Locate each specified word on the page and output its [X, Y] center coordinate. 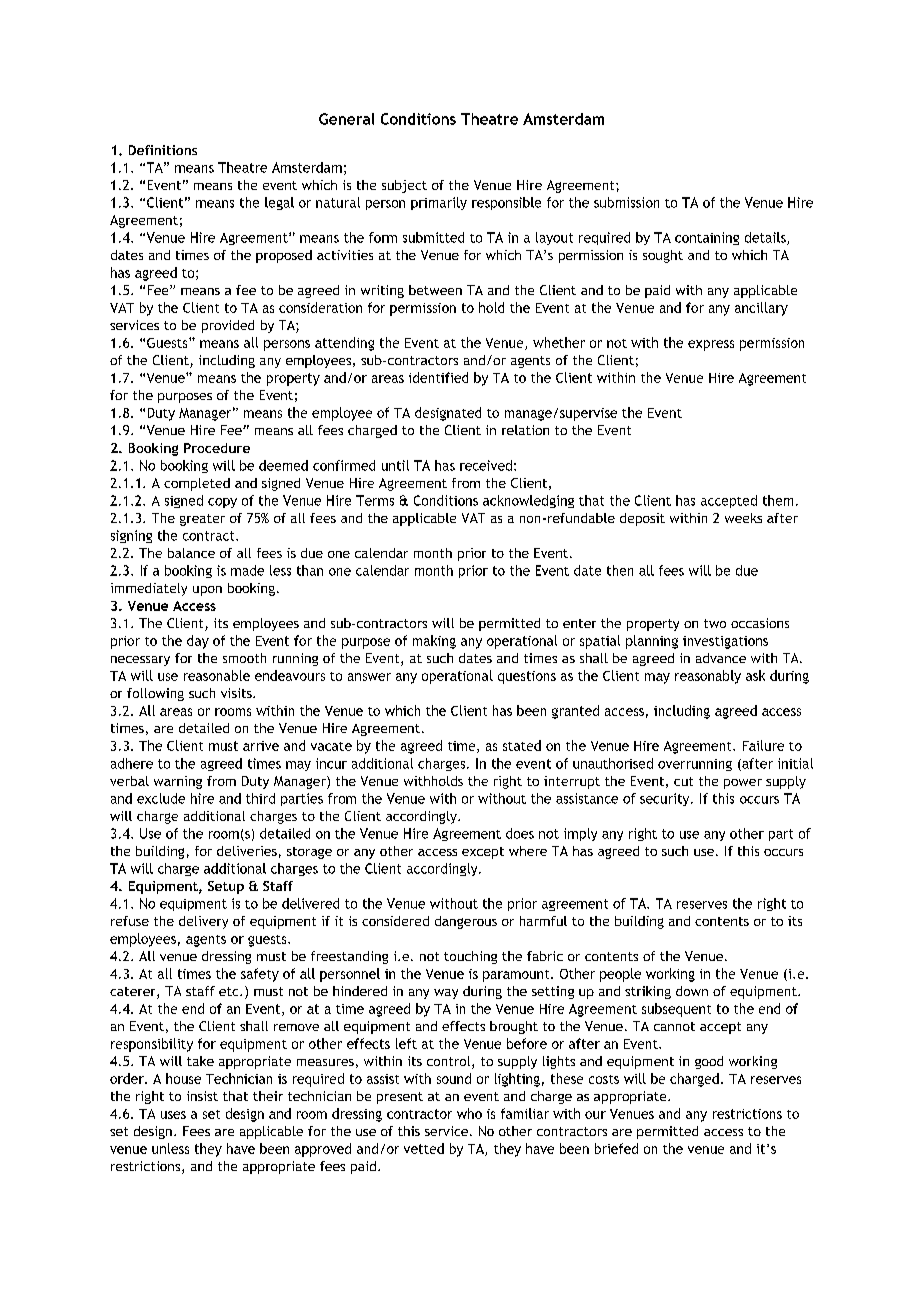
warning [178, 782]
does [520, 833]
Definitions [163, 150]
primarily [439, 203]
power [743, 784]
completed [197, 484]
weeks [743, 518]
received [486, 465]
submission [626, 202]
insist [202, 1096]
